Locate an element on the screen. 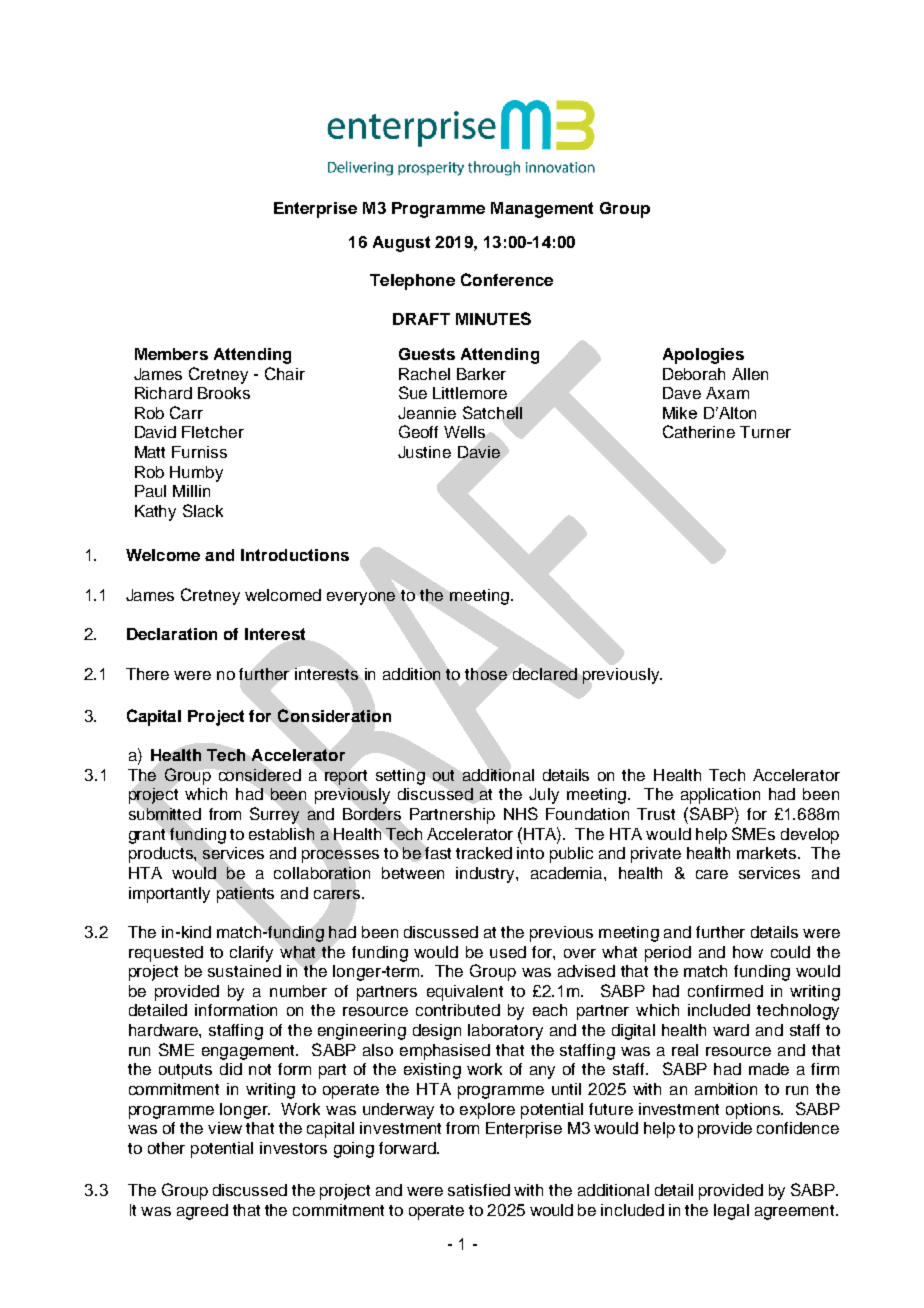  those is located at coordinates (486, 674).
